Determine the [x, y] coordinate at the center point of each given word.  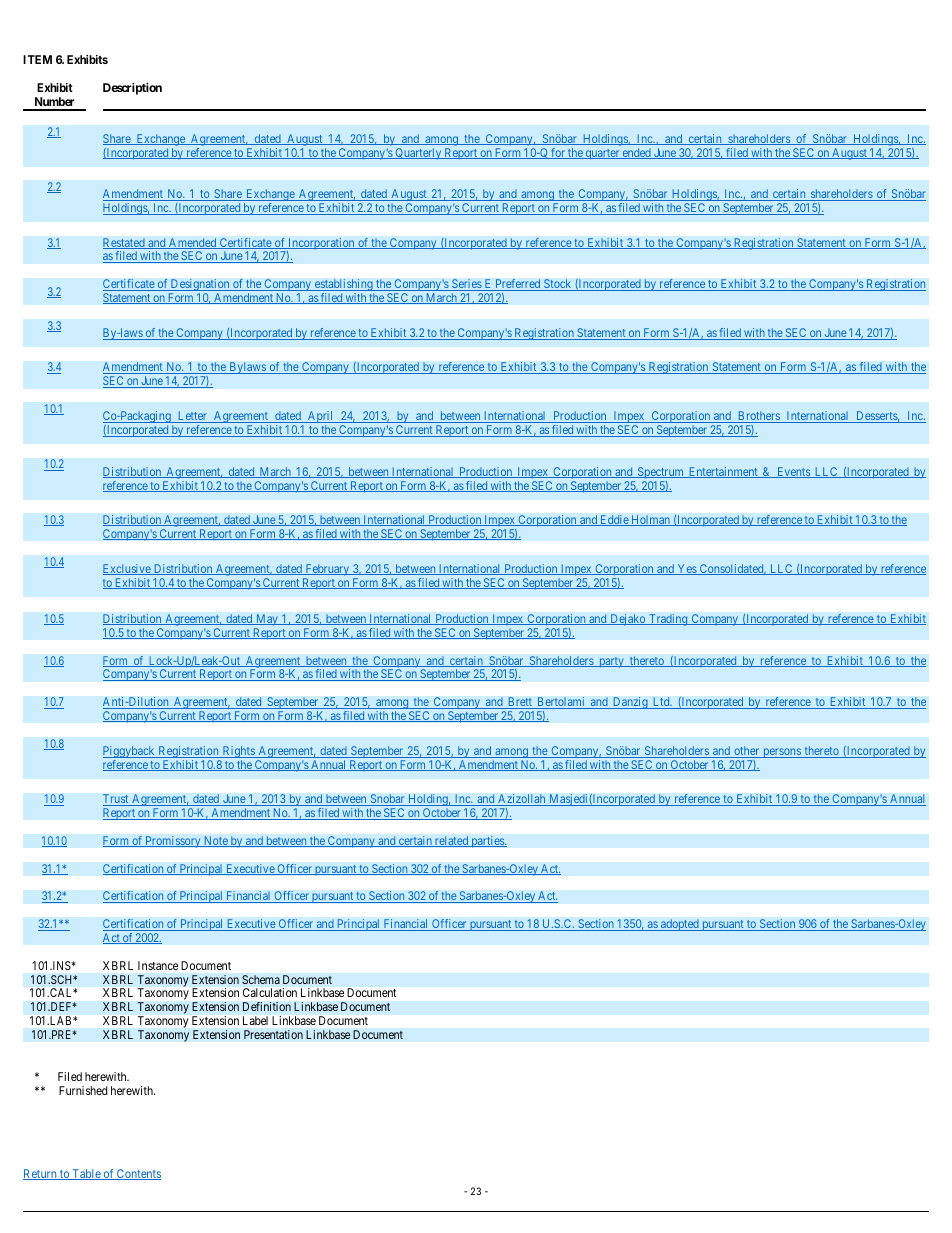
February [327, 571]
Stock [558, 285]
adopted [680, 925]
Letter [192, 417]
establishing [344, 286]
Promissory [173, 842]
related [451, 841]
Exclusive [128, 569]
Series [466, 285]
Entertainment [723, 472]
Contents [138, 1174]
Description [132, 89]
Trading [668, 620]
